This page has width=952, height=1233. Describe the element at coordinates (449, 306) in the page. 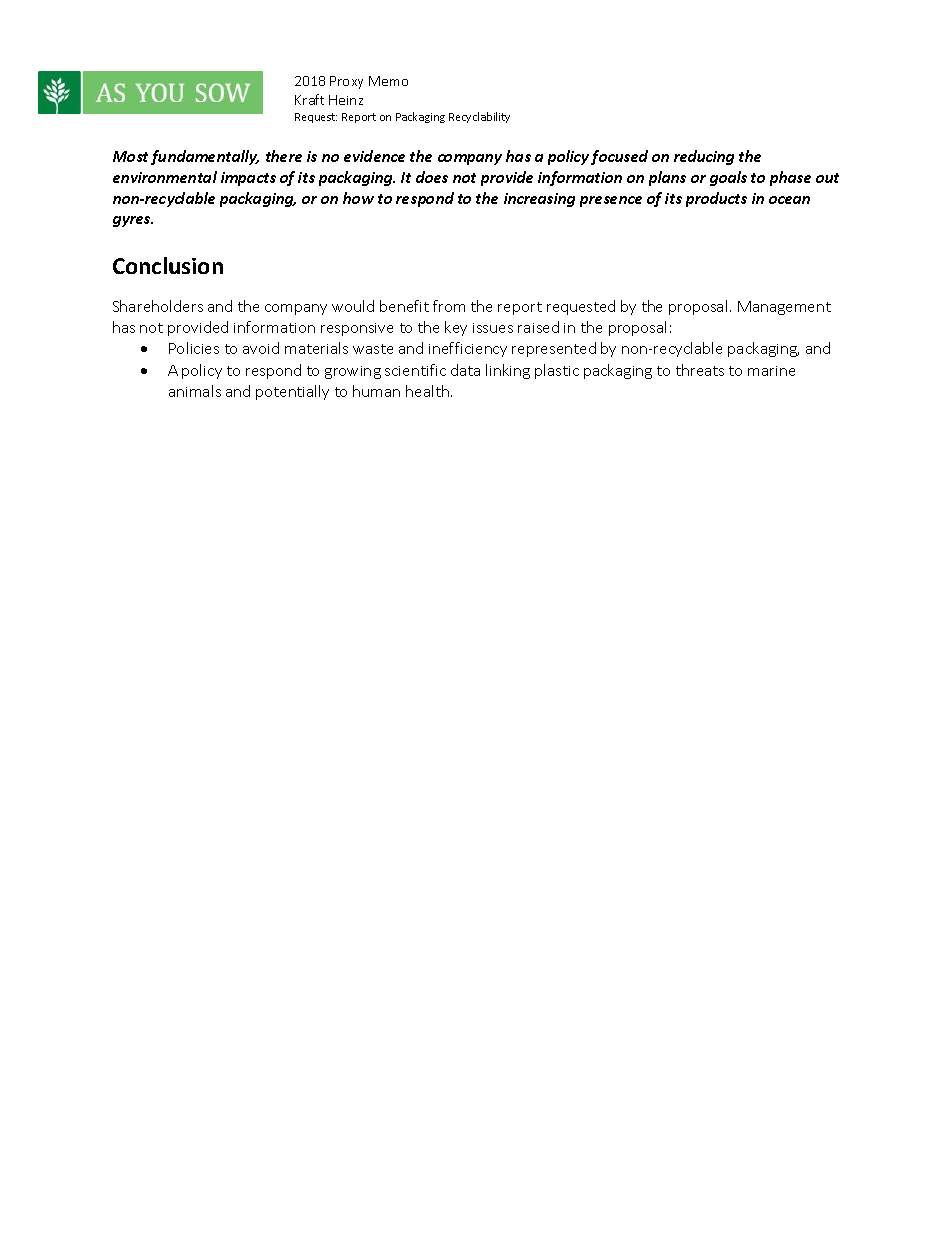

I see `from` at that location.
